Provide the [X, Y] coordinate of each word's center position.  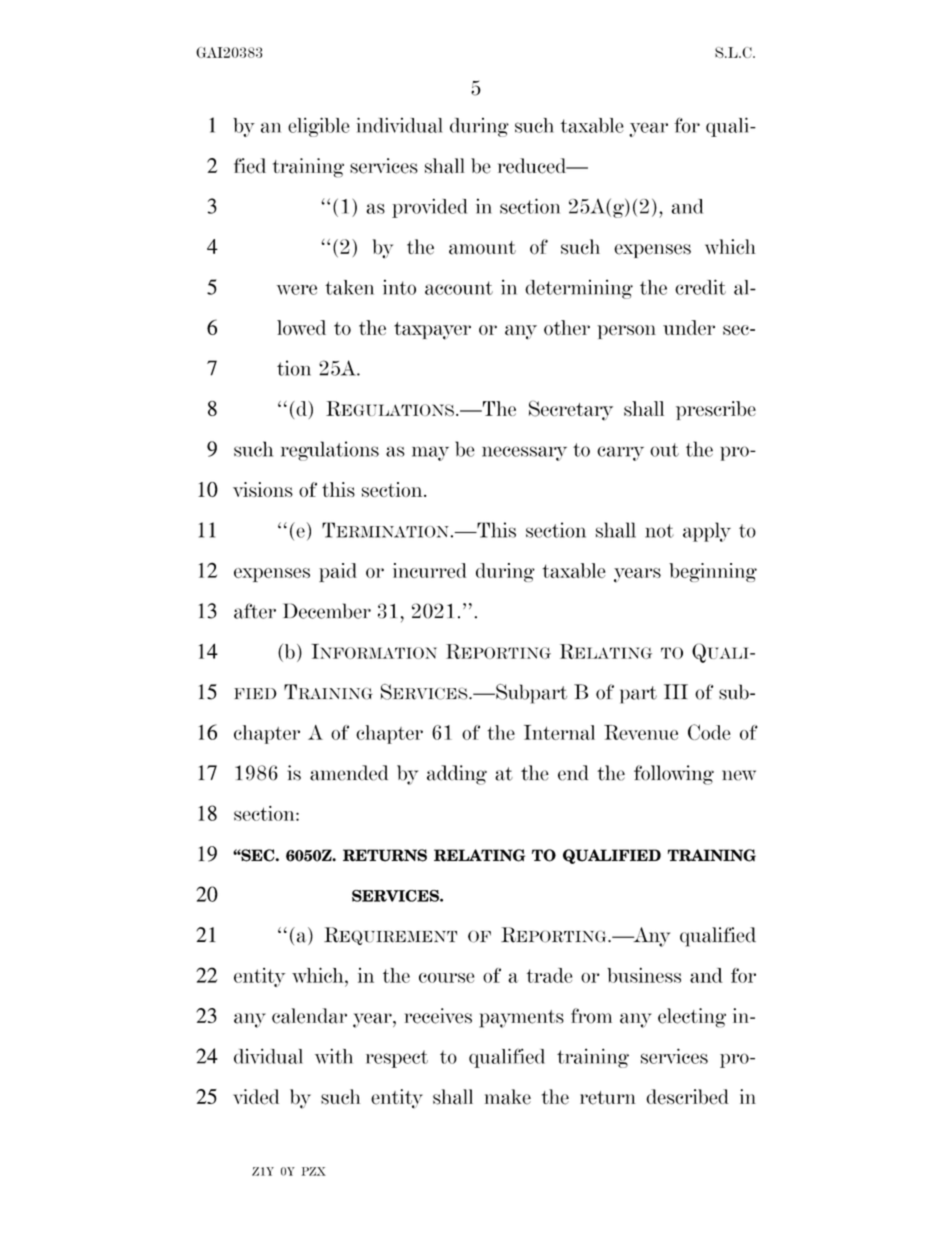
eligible [319, 127]
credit [700, 287]
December [327, 611]
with [334, 1056]
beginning [713, 572]
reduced [533, 166]
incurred [429, 570]
